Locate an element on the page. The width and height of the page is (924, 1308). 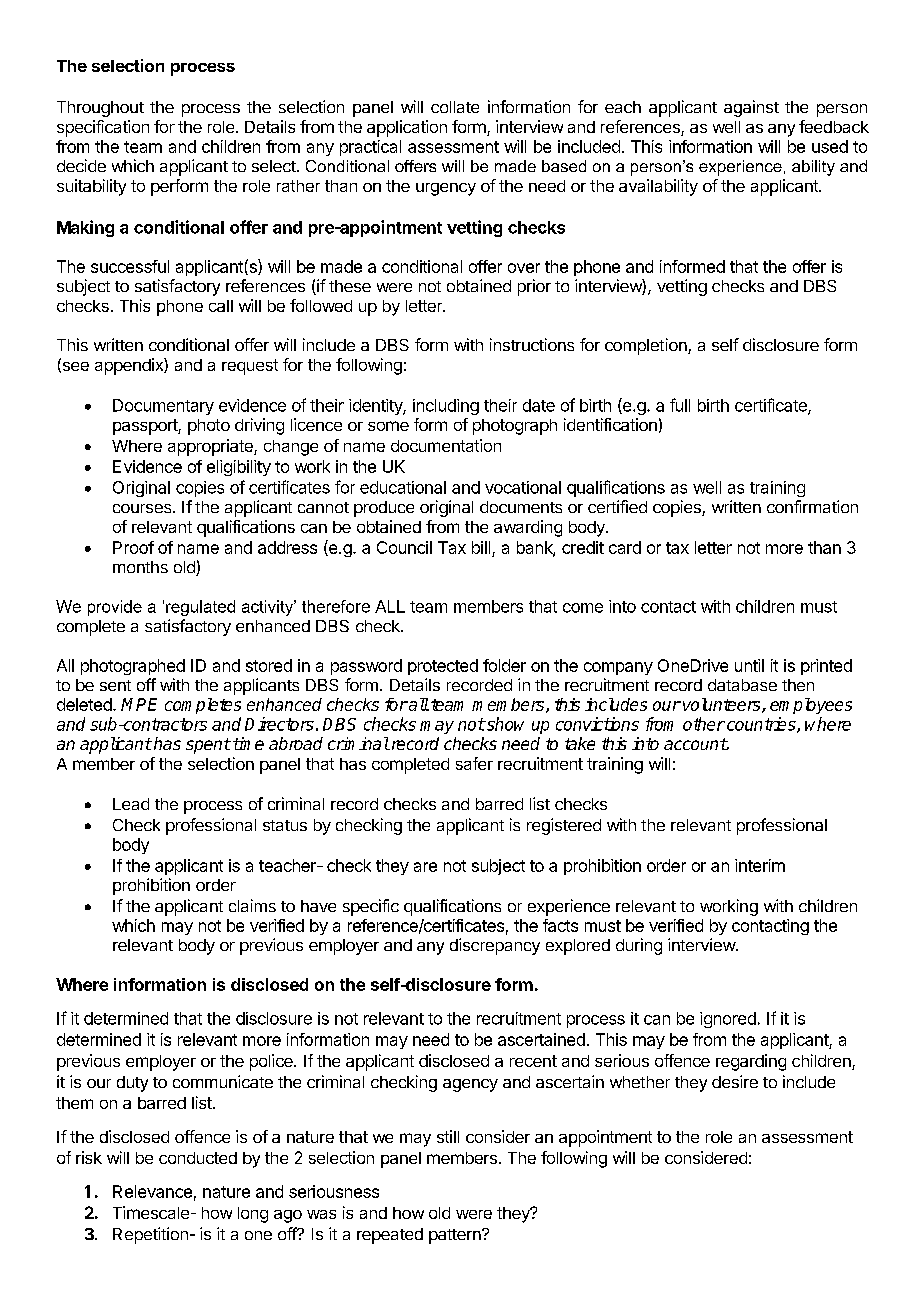
pattern is located at coordinates (456, 1236).
